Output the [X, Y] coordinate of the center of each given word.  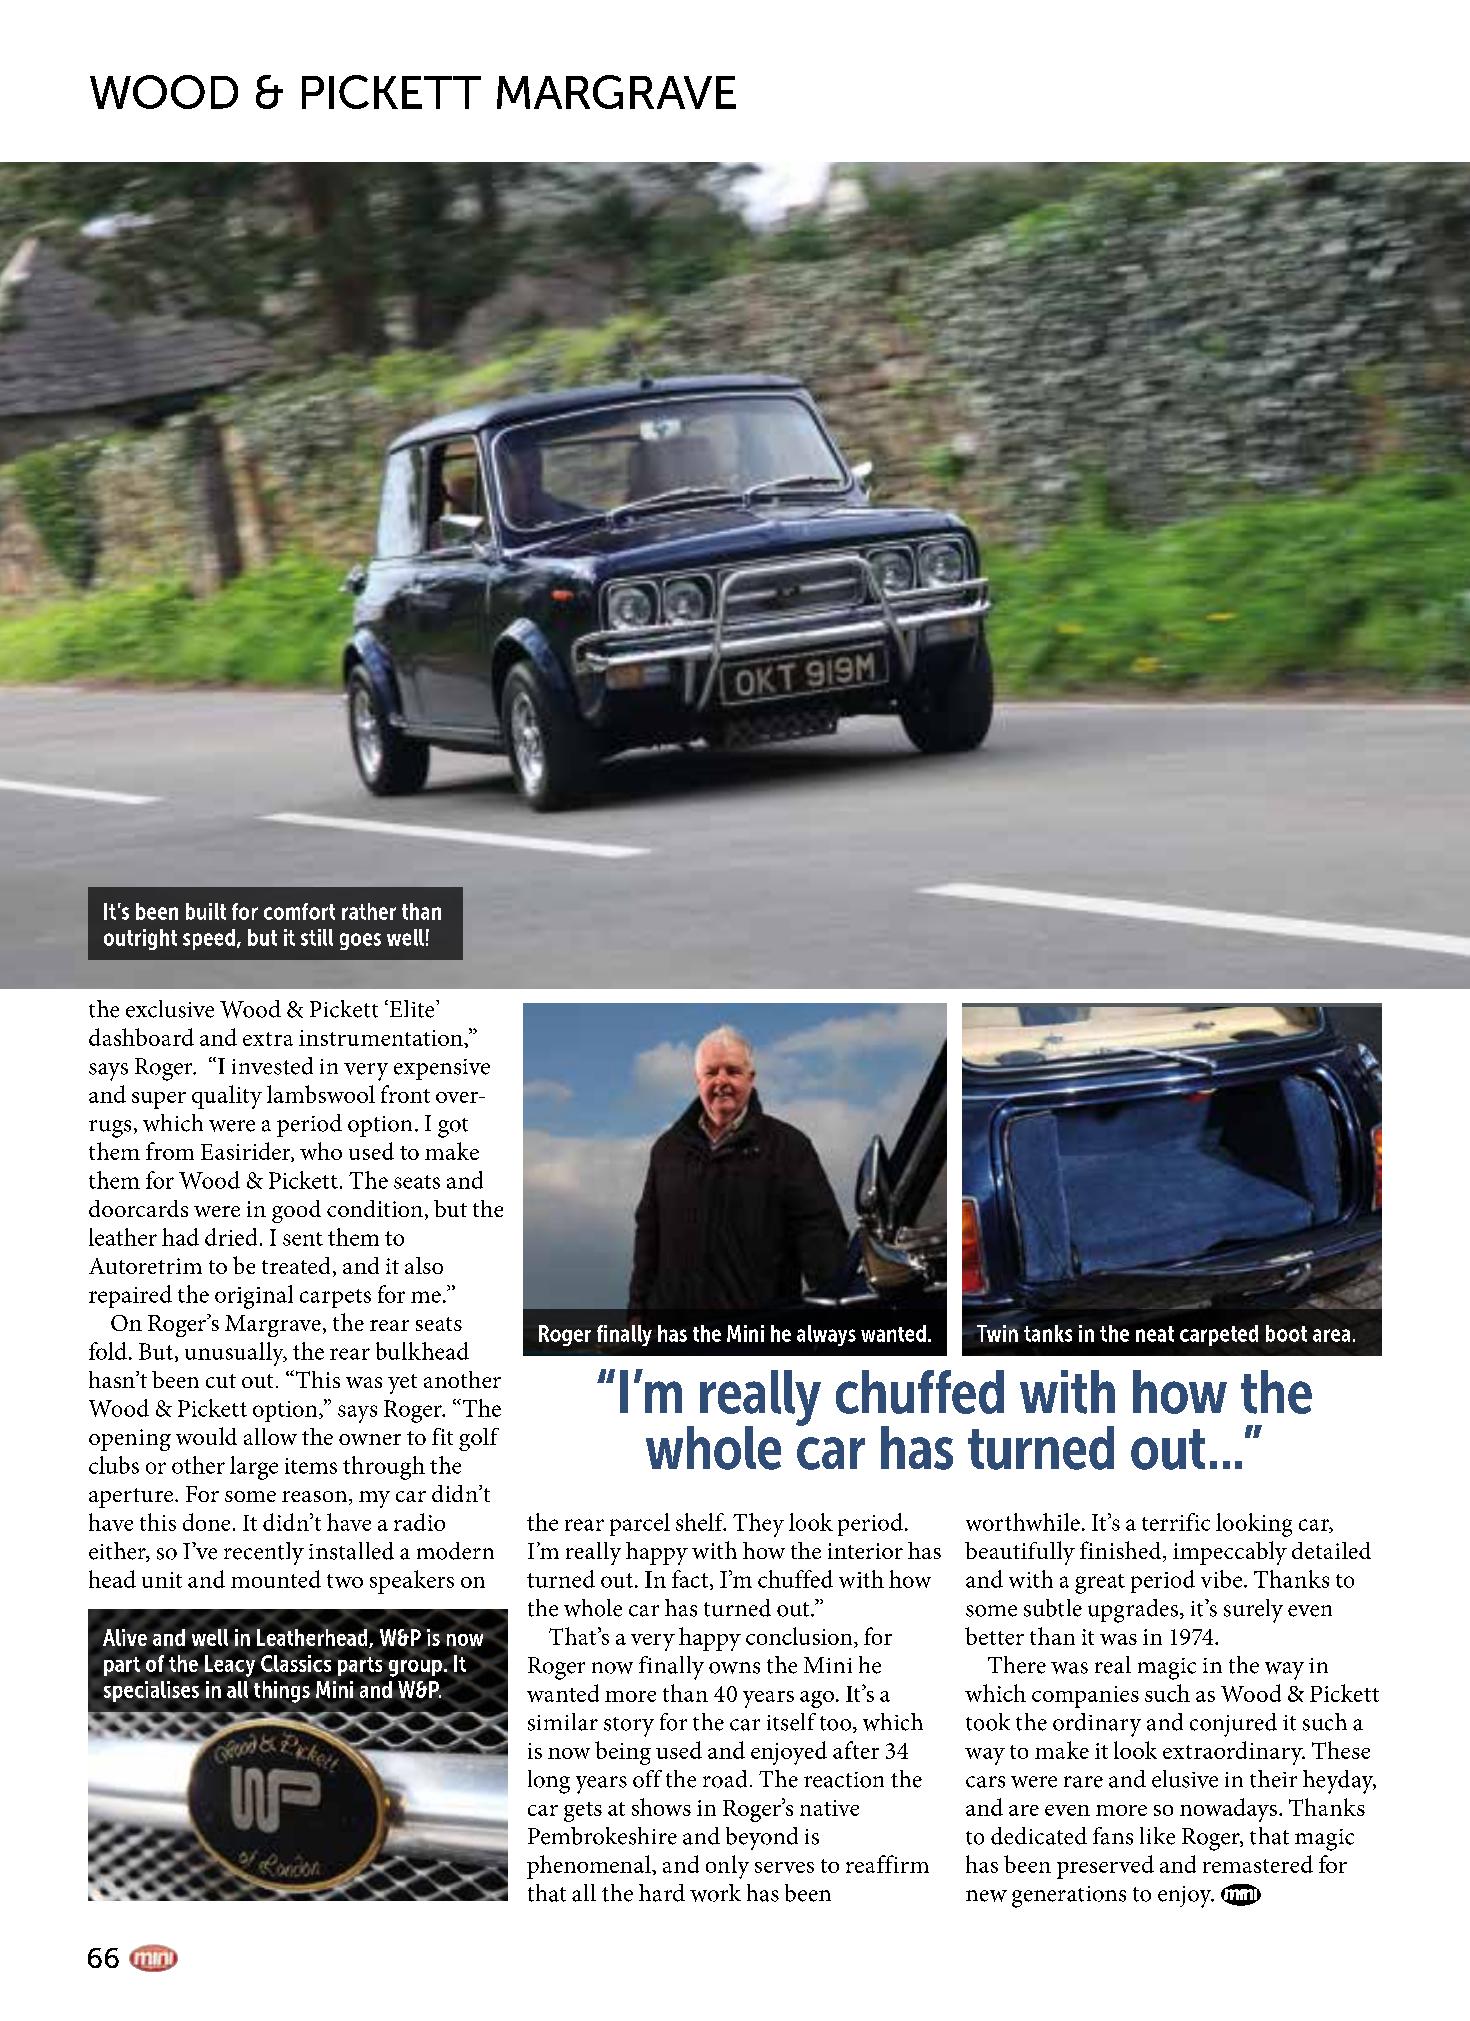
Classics [296, 1663]
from [170, 1151]
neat [1155, 1334]
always [826, 1335]
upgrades [1133, 1611]
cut [221, 1381]
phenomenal [590, 1867]
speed [209, 939]
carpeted [1219, 1335]
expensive [442, 1069]
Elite [412, 1009]
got [453, 1128]
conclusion [800, 1636]
